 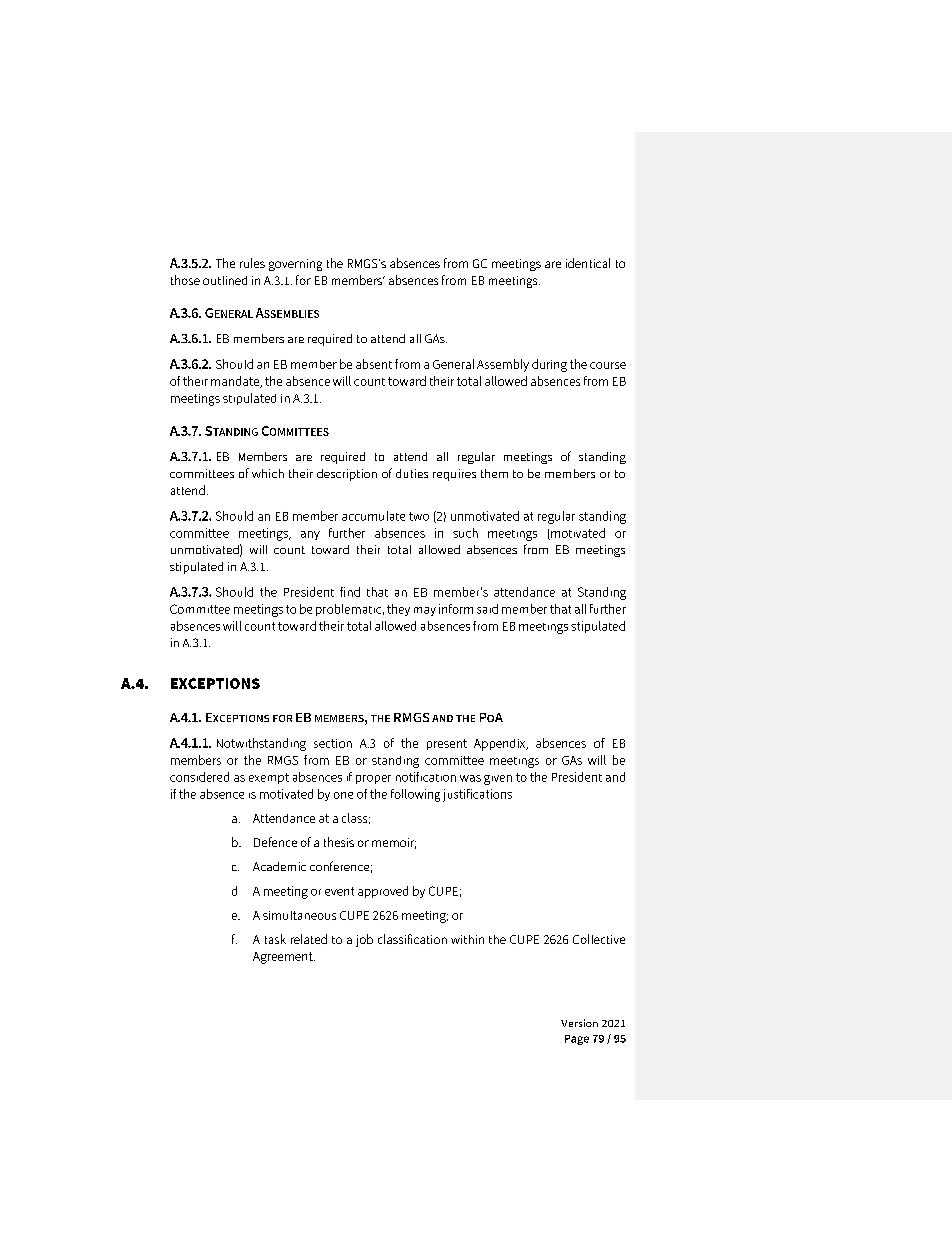 What do you see at coordinates (374, 364) in the document?
I see `absent` at bounding box center [374, 364].
